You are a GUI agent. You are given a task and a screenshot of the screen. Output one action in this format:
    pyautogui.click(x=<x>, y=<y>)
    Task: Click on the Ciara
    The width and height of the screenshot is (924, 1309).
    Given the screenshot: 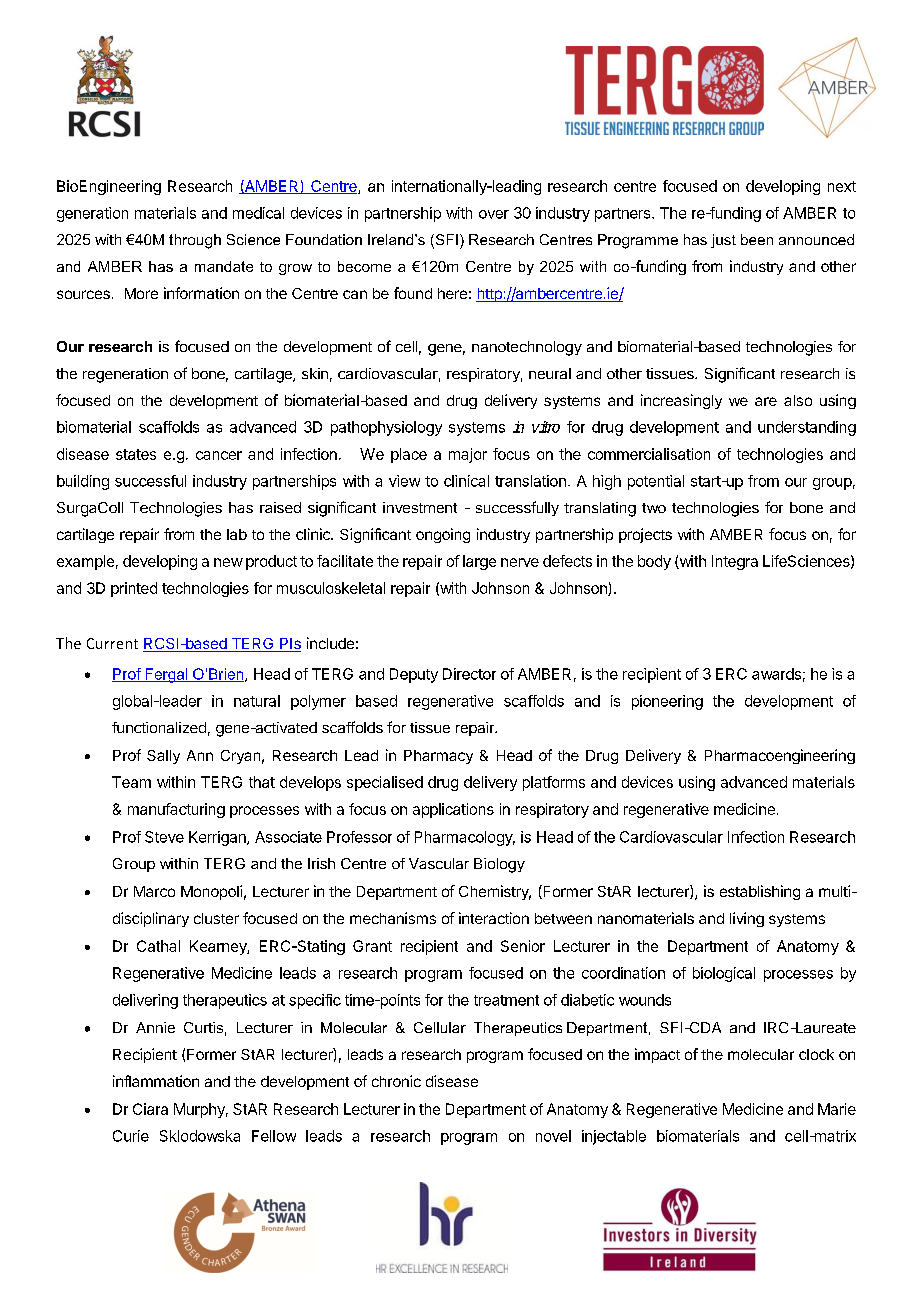 What is the action you would take?
    pyautogui.click(x=150, y=1109)
